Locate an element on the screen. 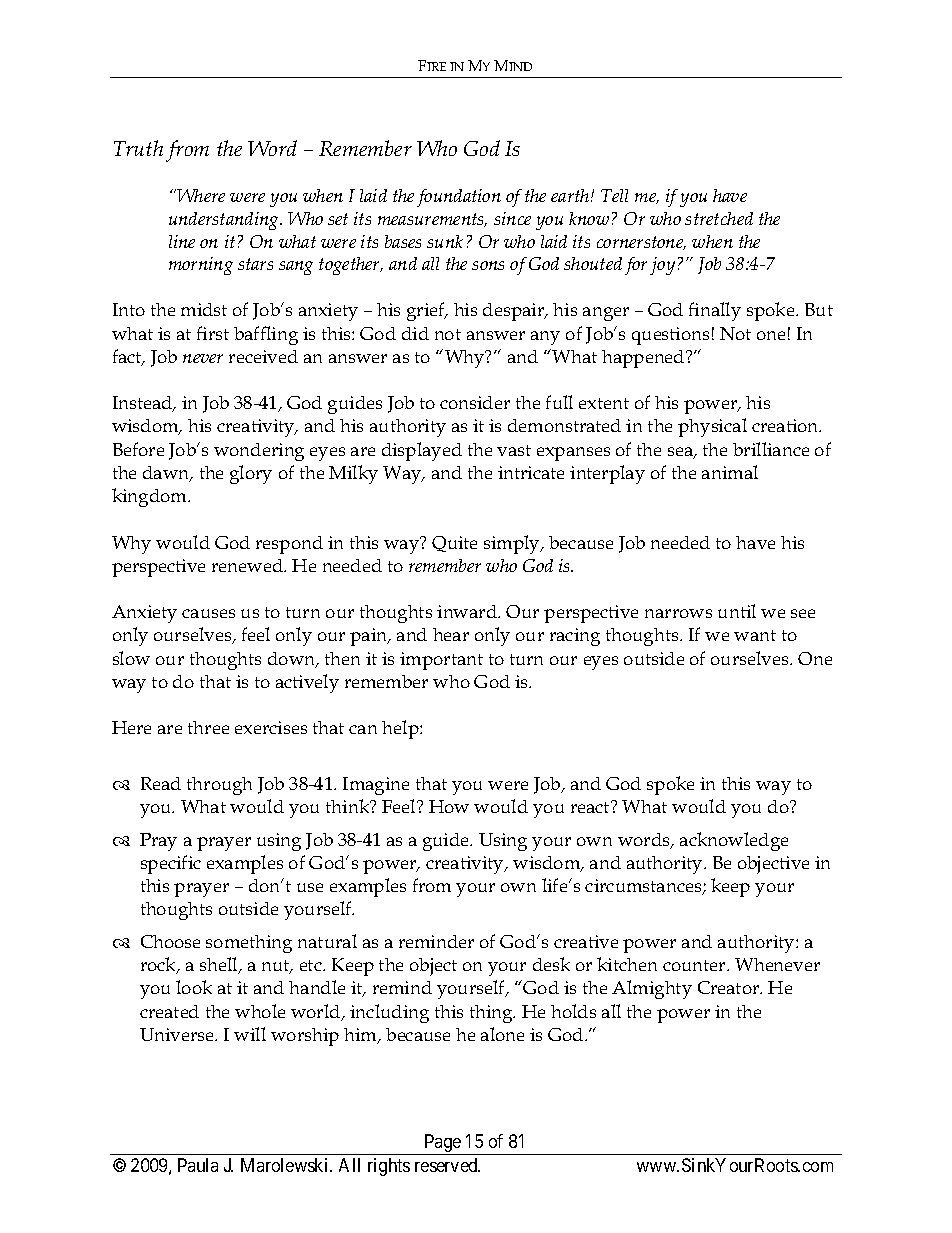 Image resolution: width=952 pixels, height=1233 pixels. stretched is located at coordinates (719, 218).
